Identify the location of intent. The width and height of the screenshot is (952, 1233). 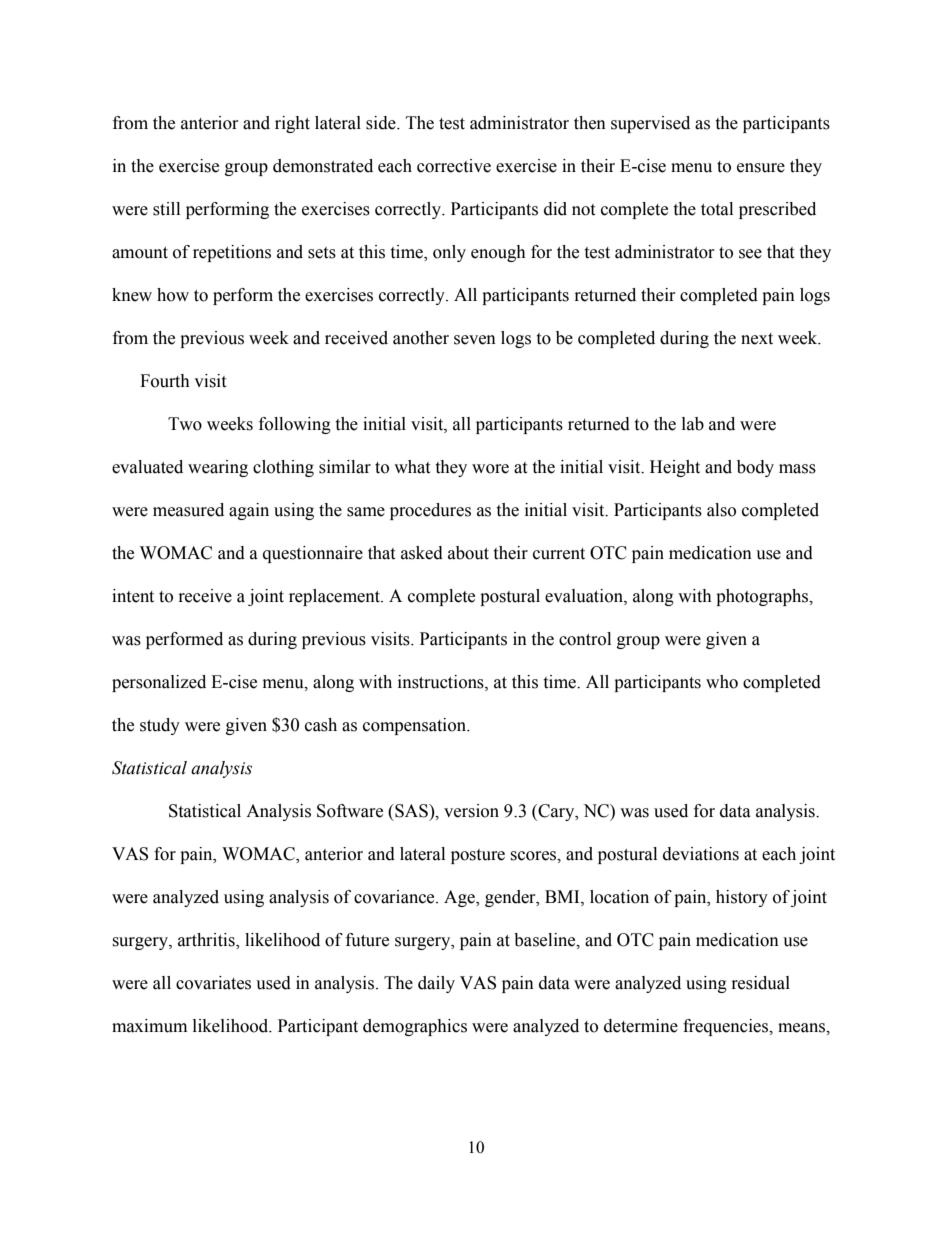
(133, 596).
